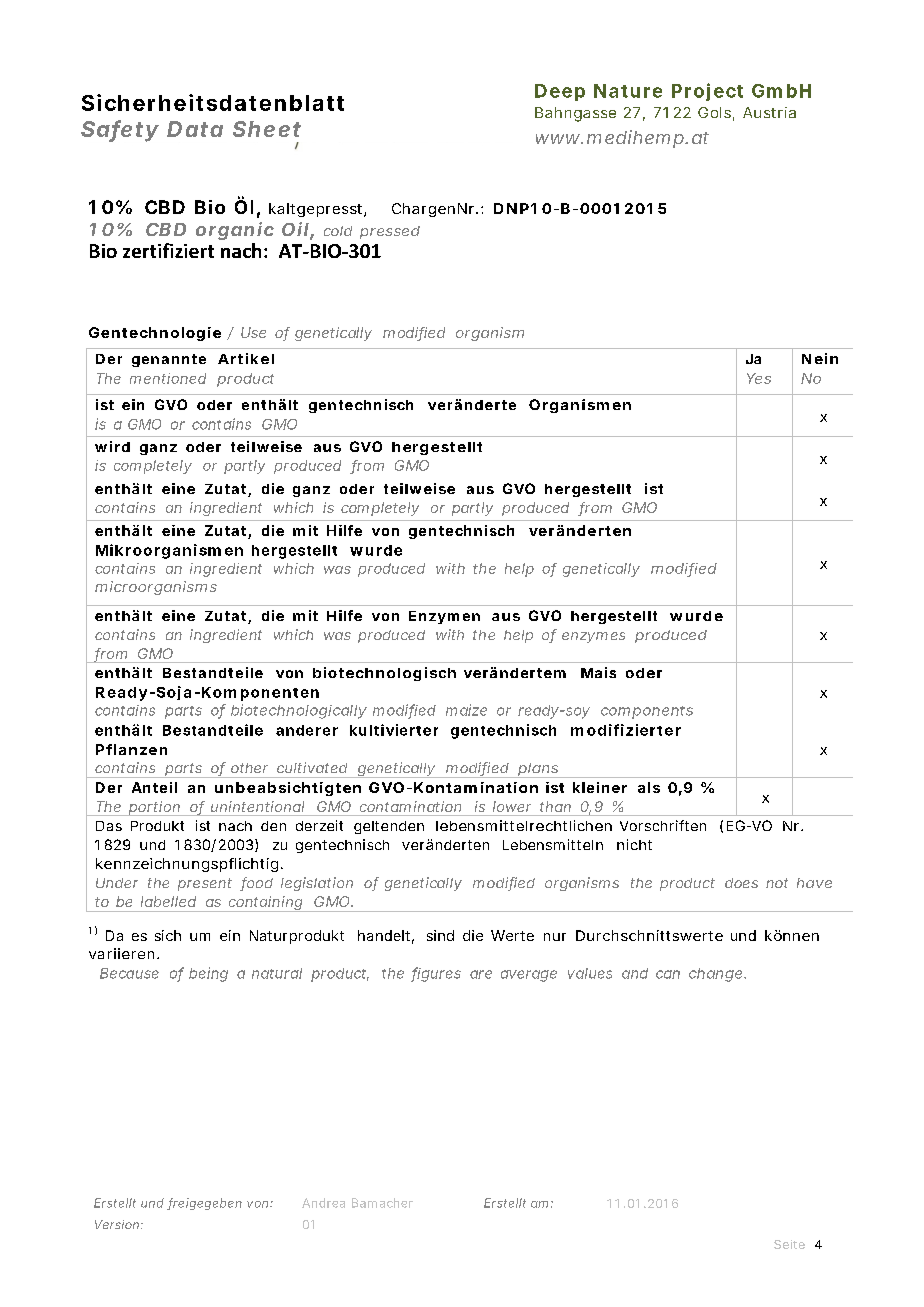  What do you see at coordinates (466, 710) in the image?
I see `maize` at bounding box center [466, 710].
